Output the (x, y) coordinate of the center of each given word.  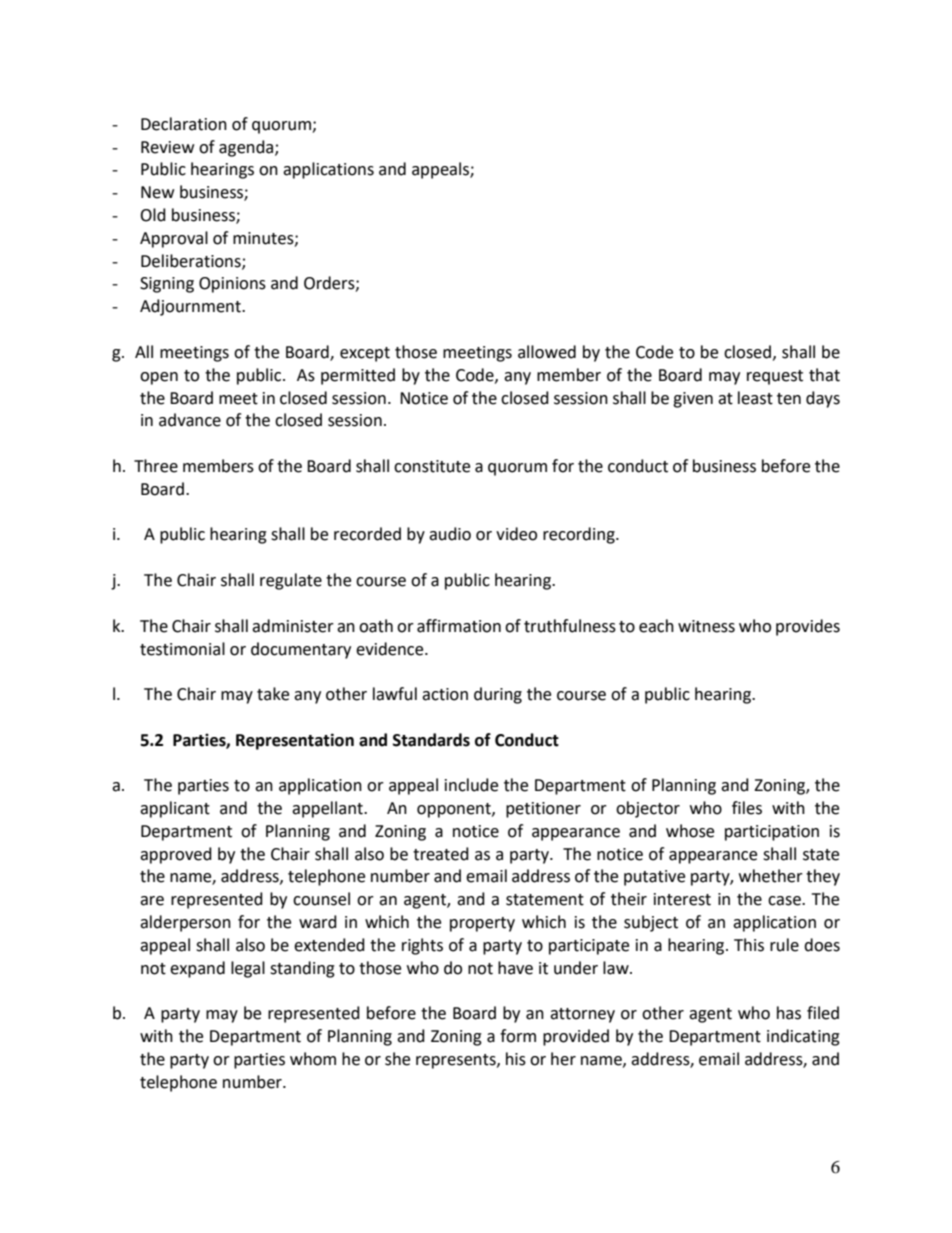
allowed (547, 352)
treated (441, 854)
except (365, 354)
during (498, 695)
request (775, 377)
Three (156, 466)
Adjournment (191, 307)
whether (771, 876)
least (755, 398)
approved (176, 855)
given (693, 400)
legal (248, 969)
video (516, 534)
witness (706, 626)
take (273, 694)
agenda (247, 148)
